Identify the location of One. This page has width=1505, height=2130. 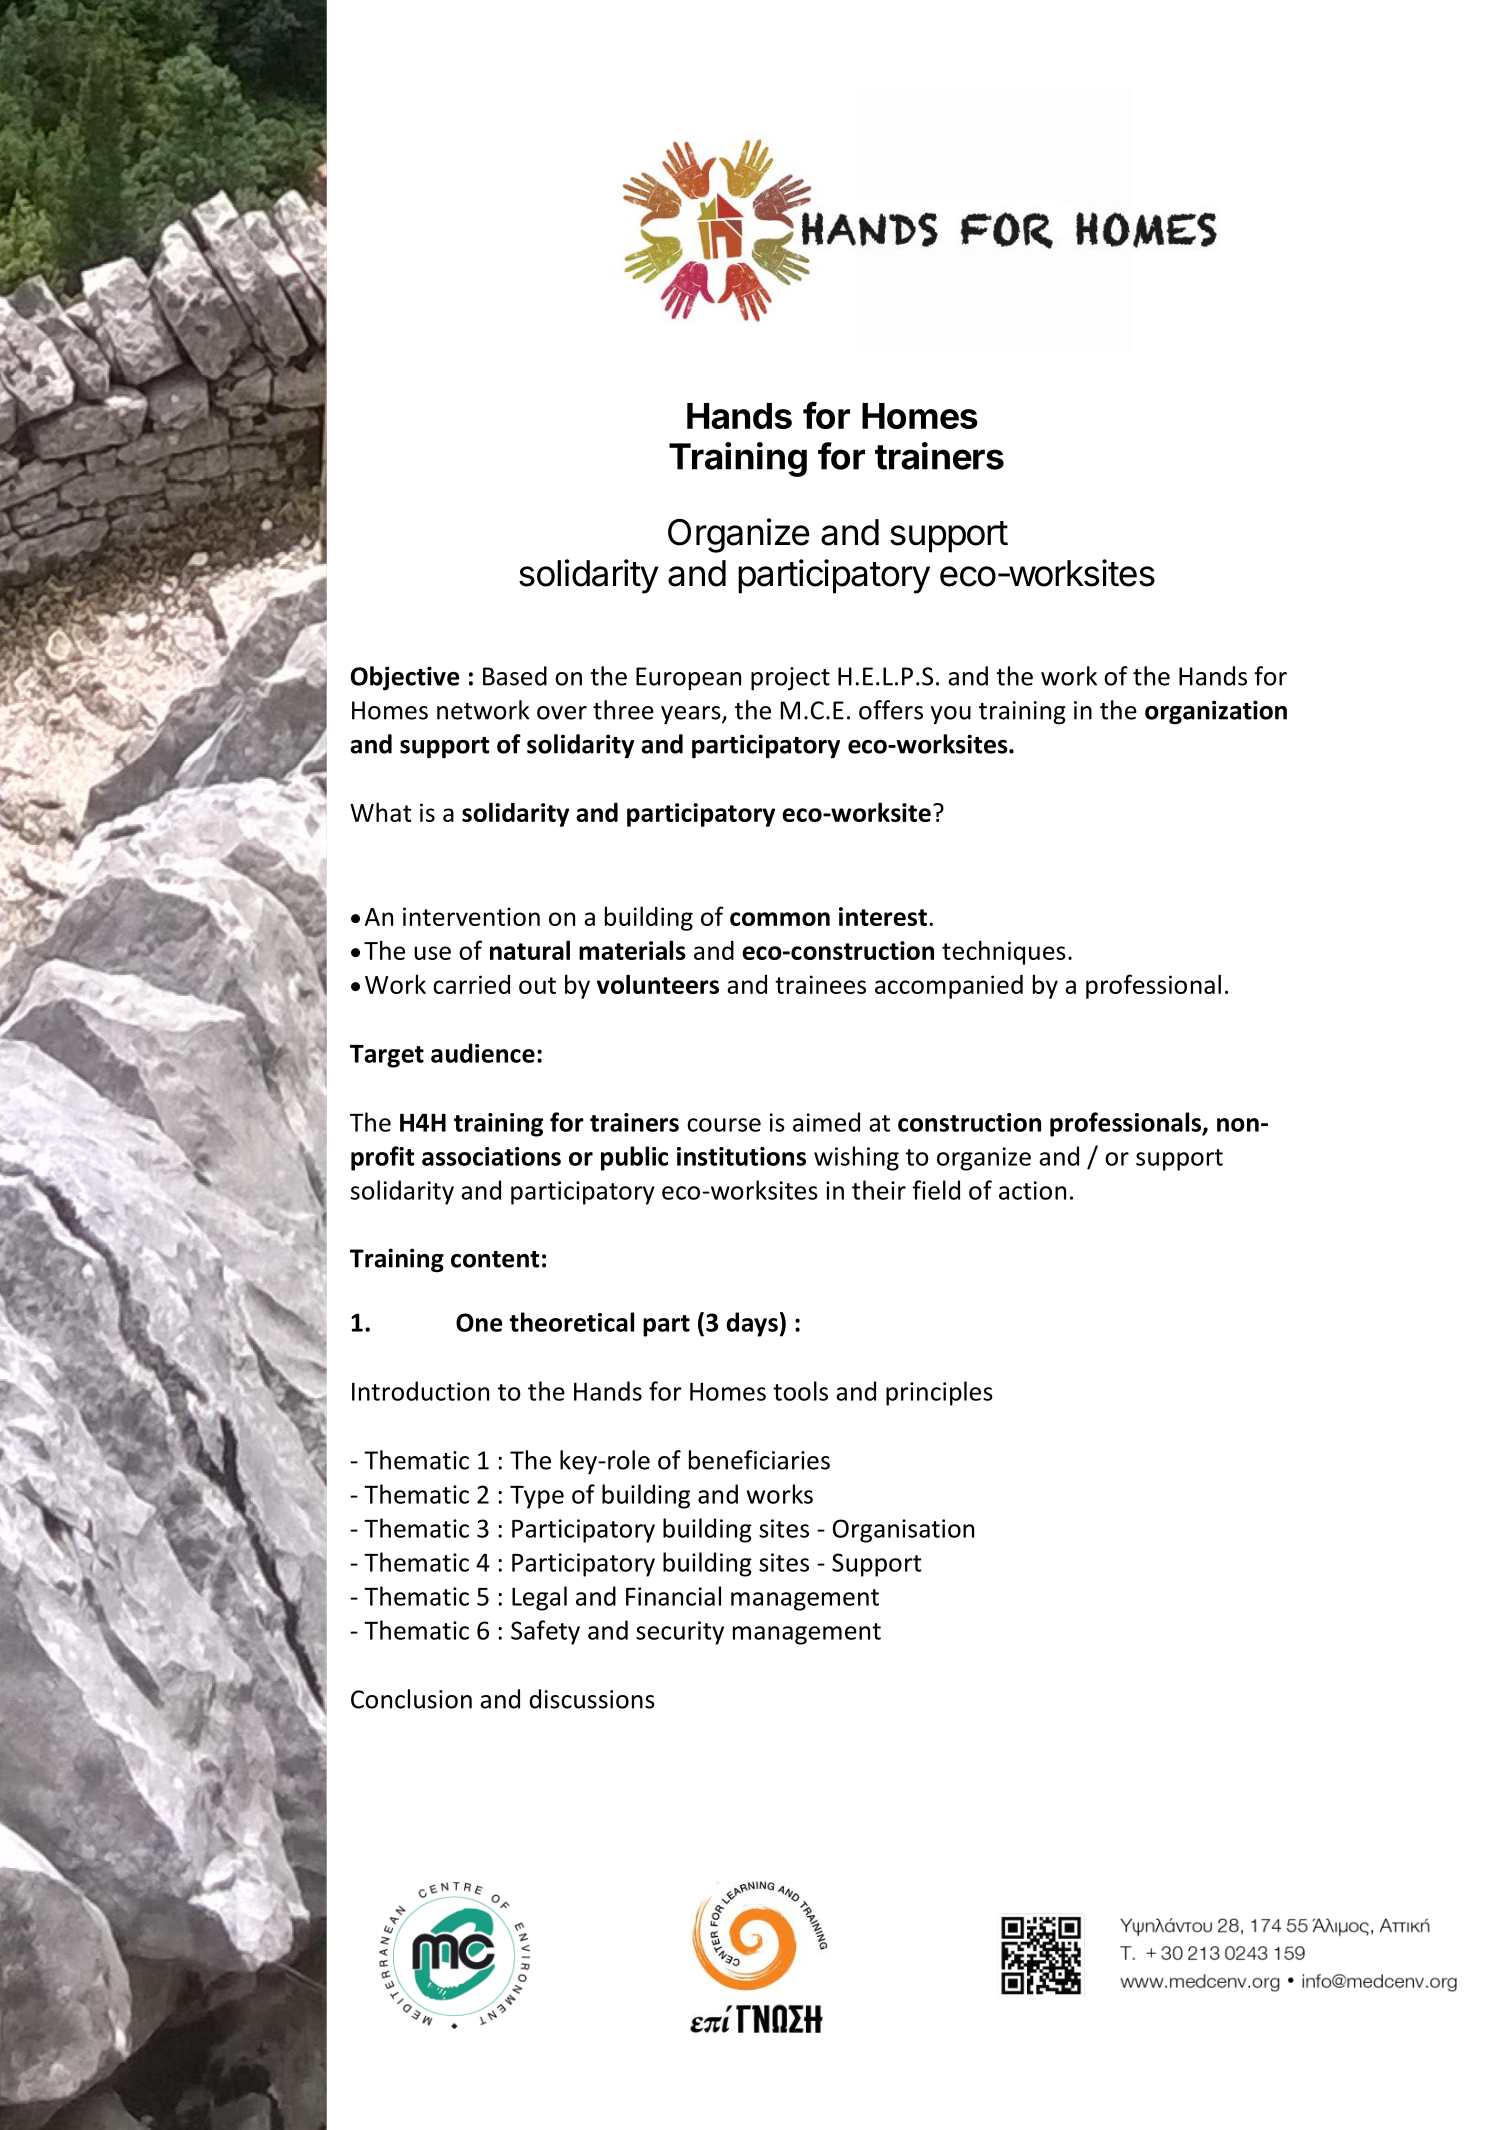
(479, 1322).
